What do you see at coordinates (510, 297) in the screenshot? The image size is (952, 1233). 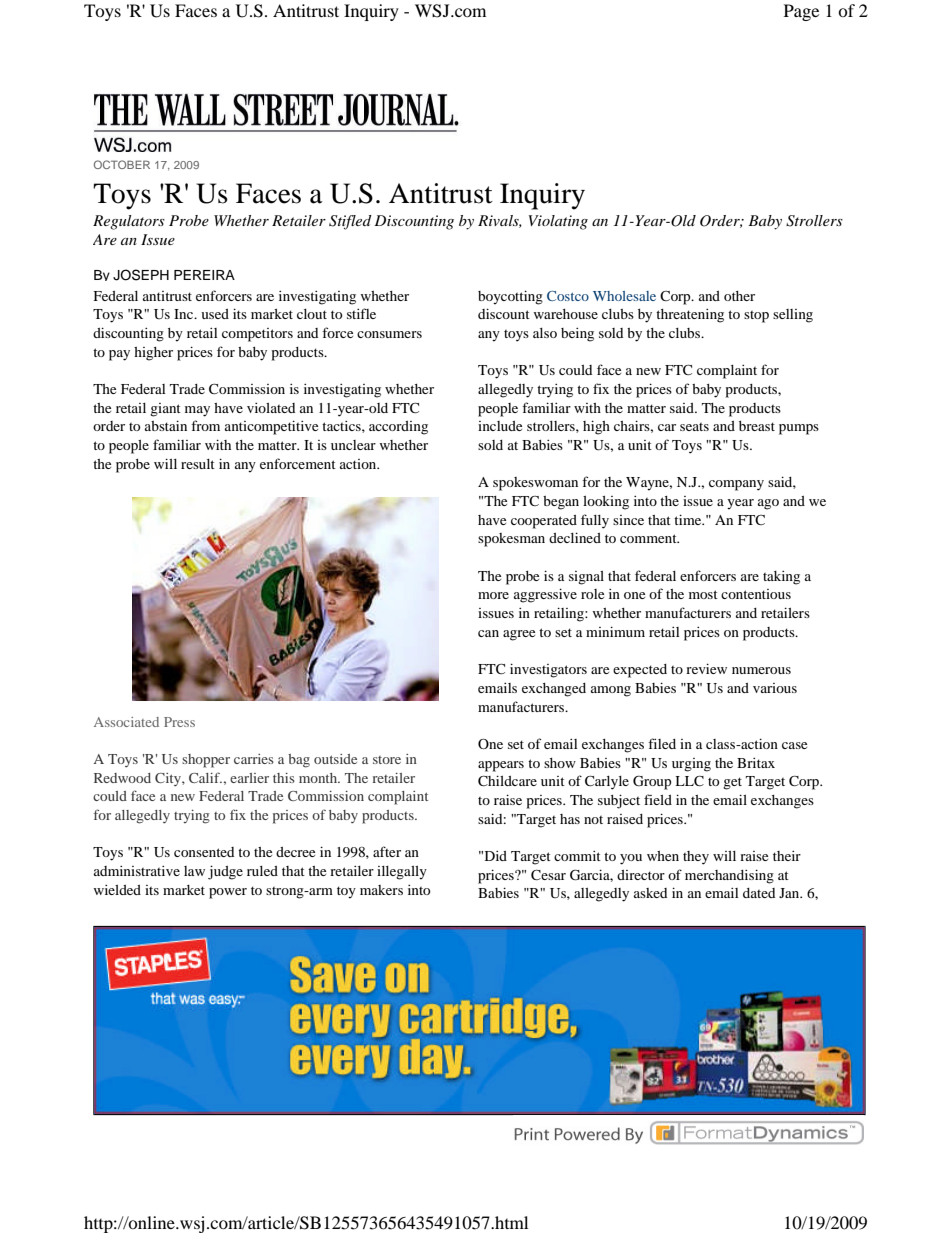 I see `boycotting` at bounding box center [510, 297].
